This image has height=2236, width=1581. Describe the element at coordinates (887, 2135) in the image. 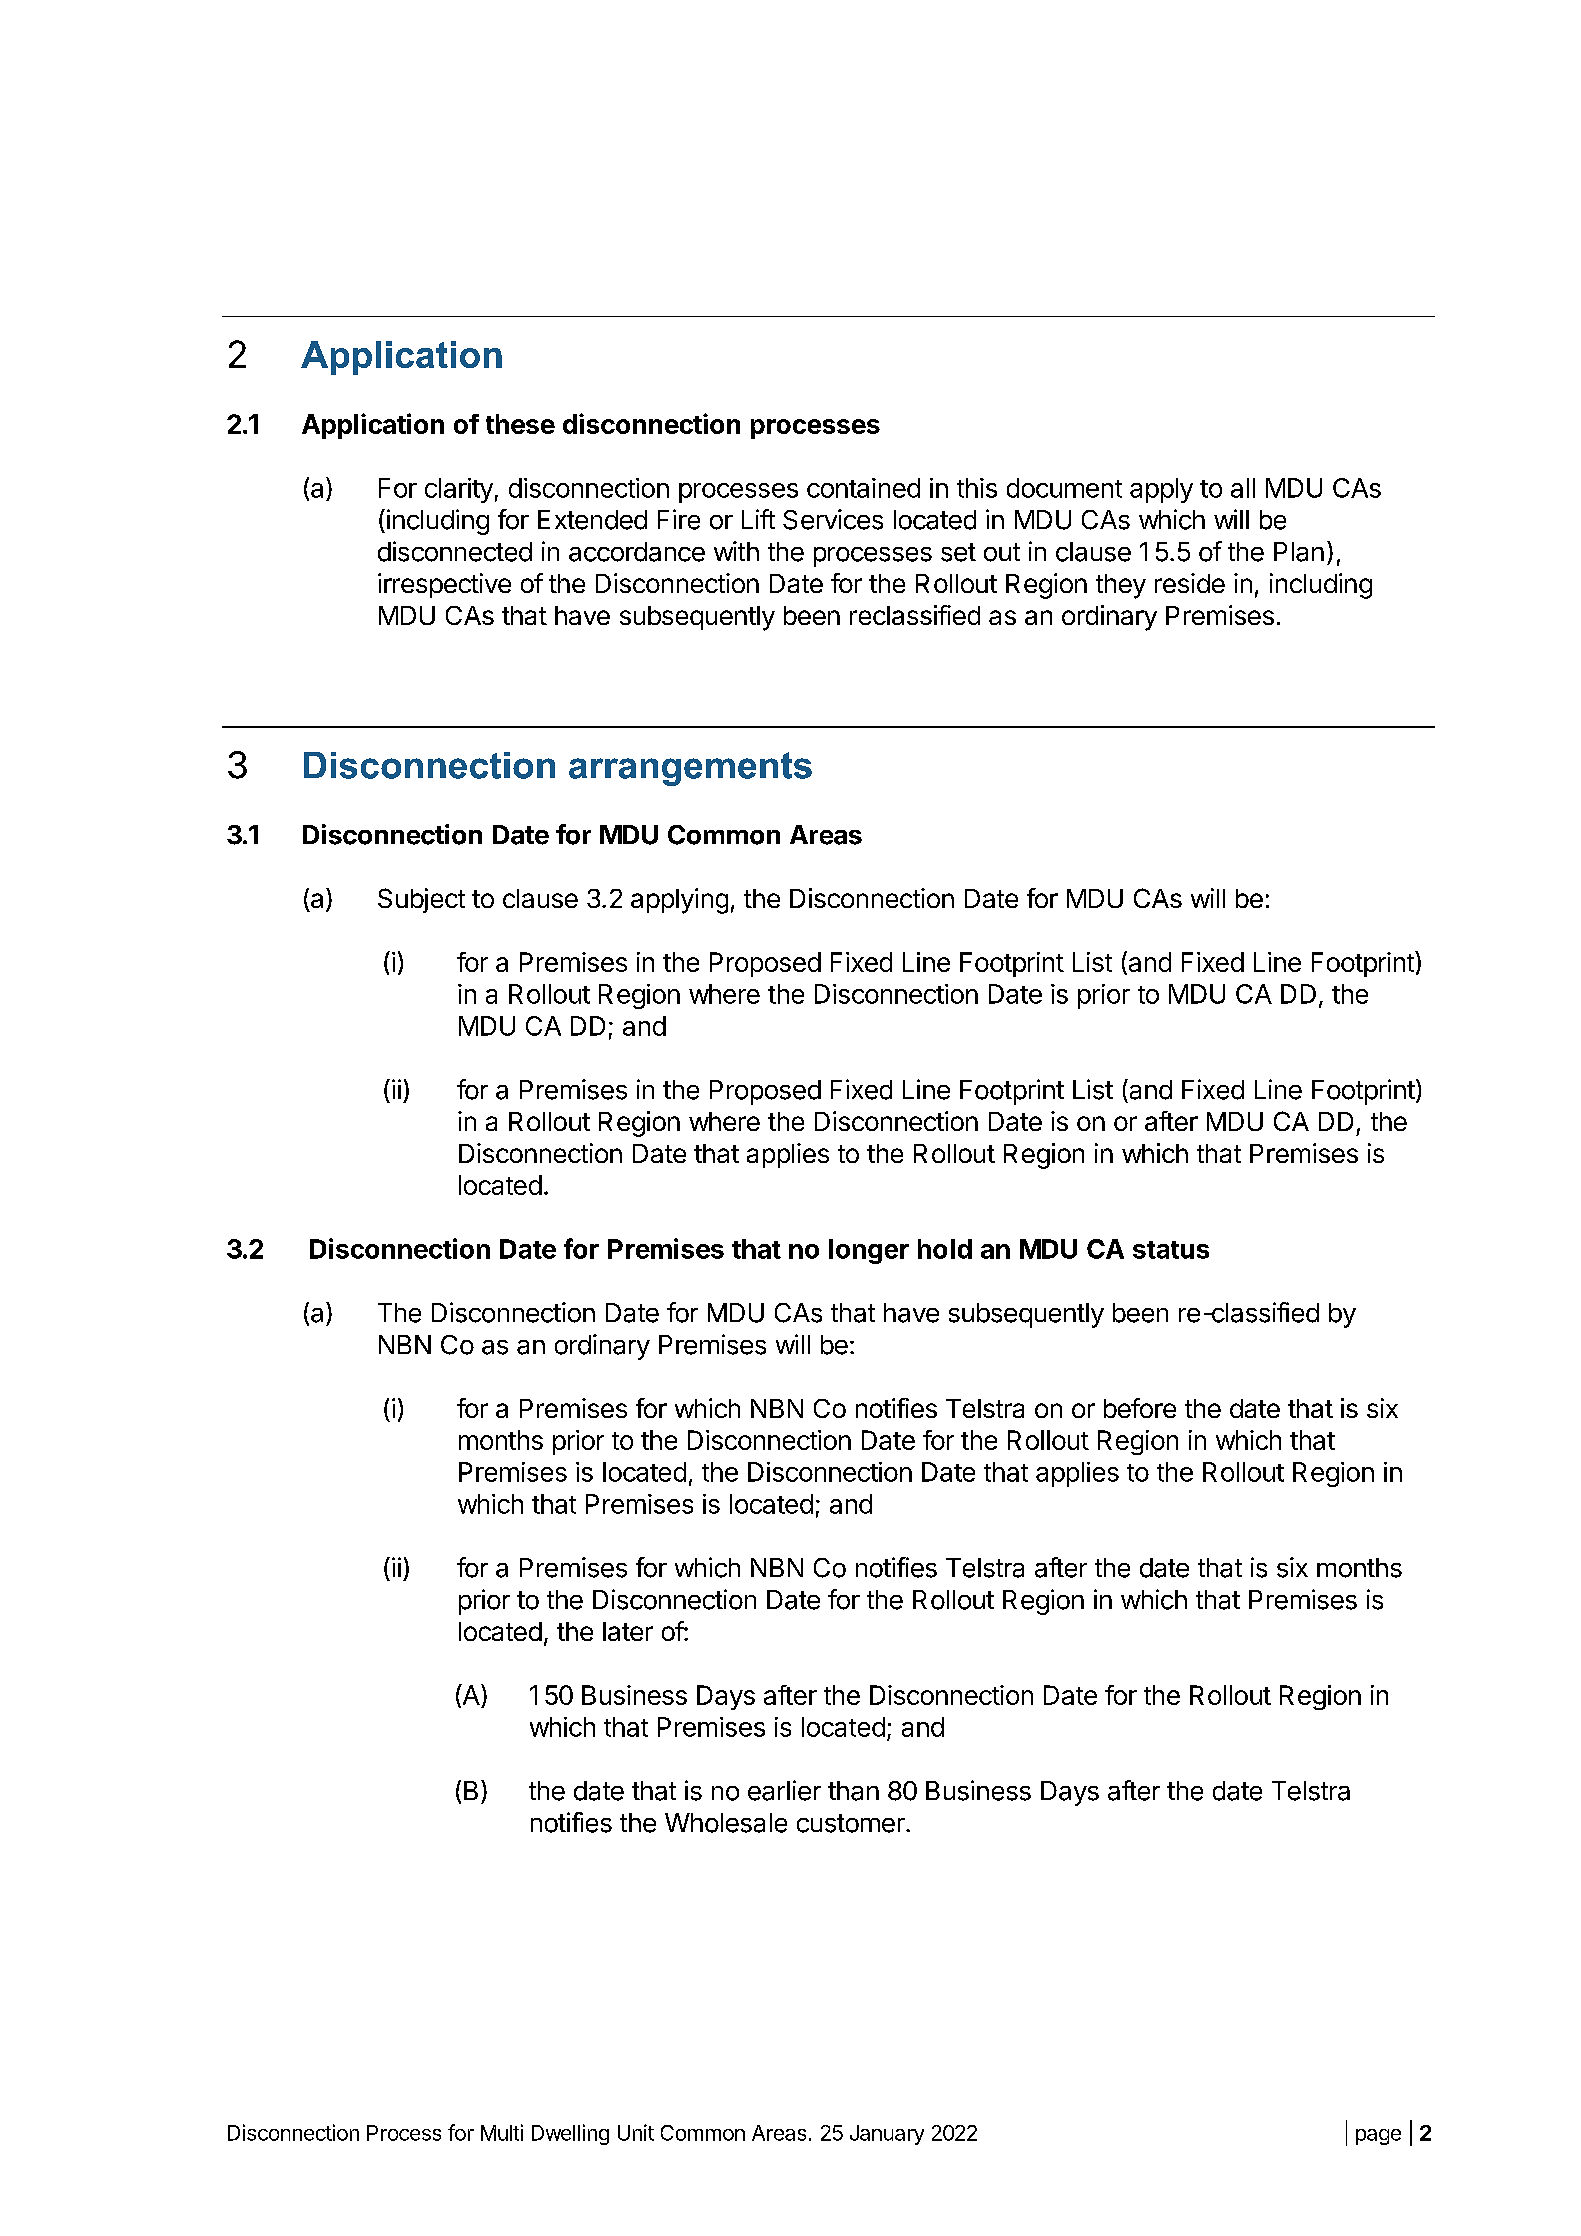

I see `January` at that location.
